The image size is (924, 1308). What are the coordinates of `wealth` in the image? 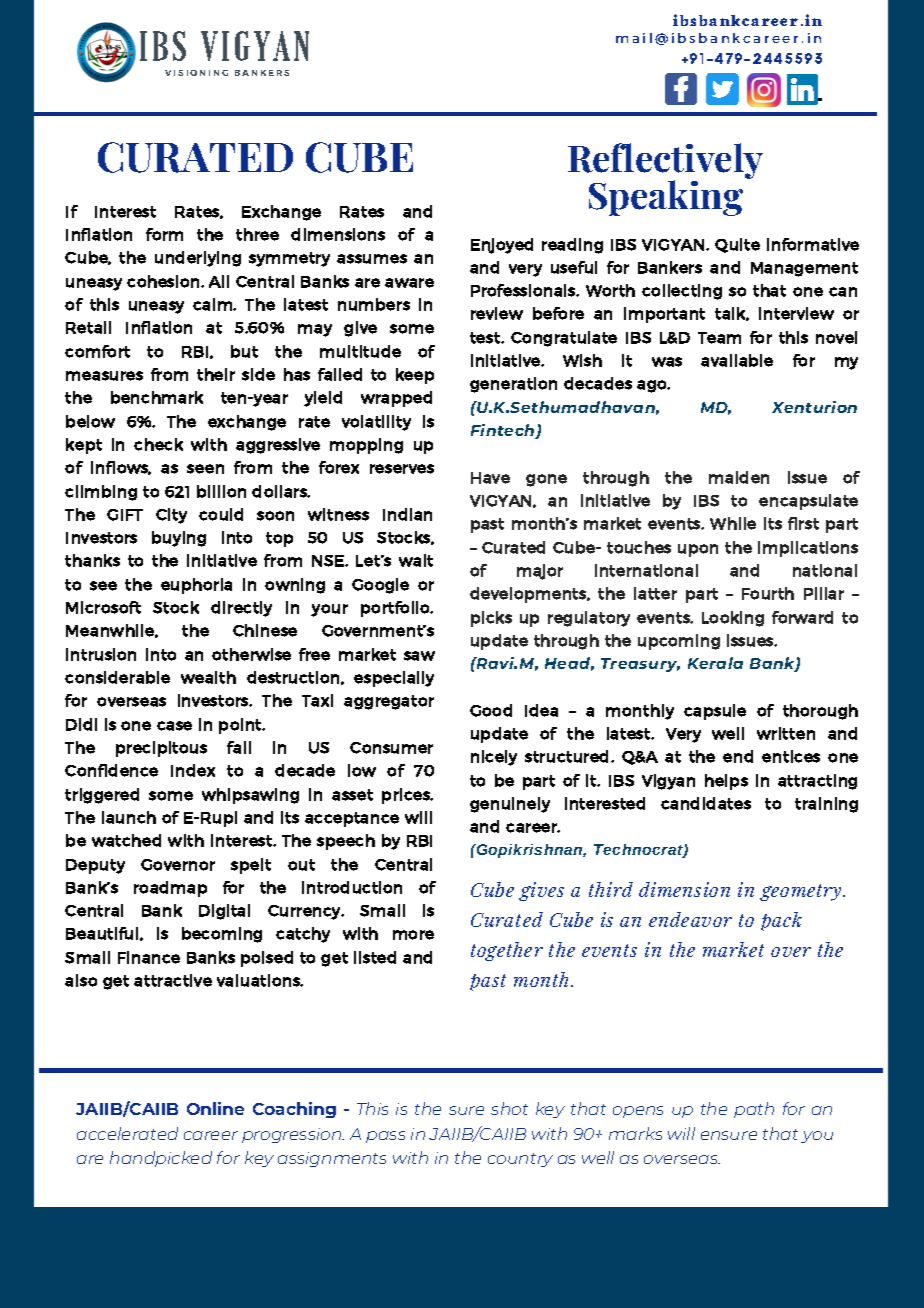 It's located at (208, 677).
